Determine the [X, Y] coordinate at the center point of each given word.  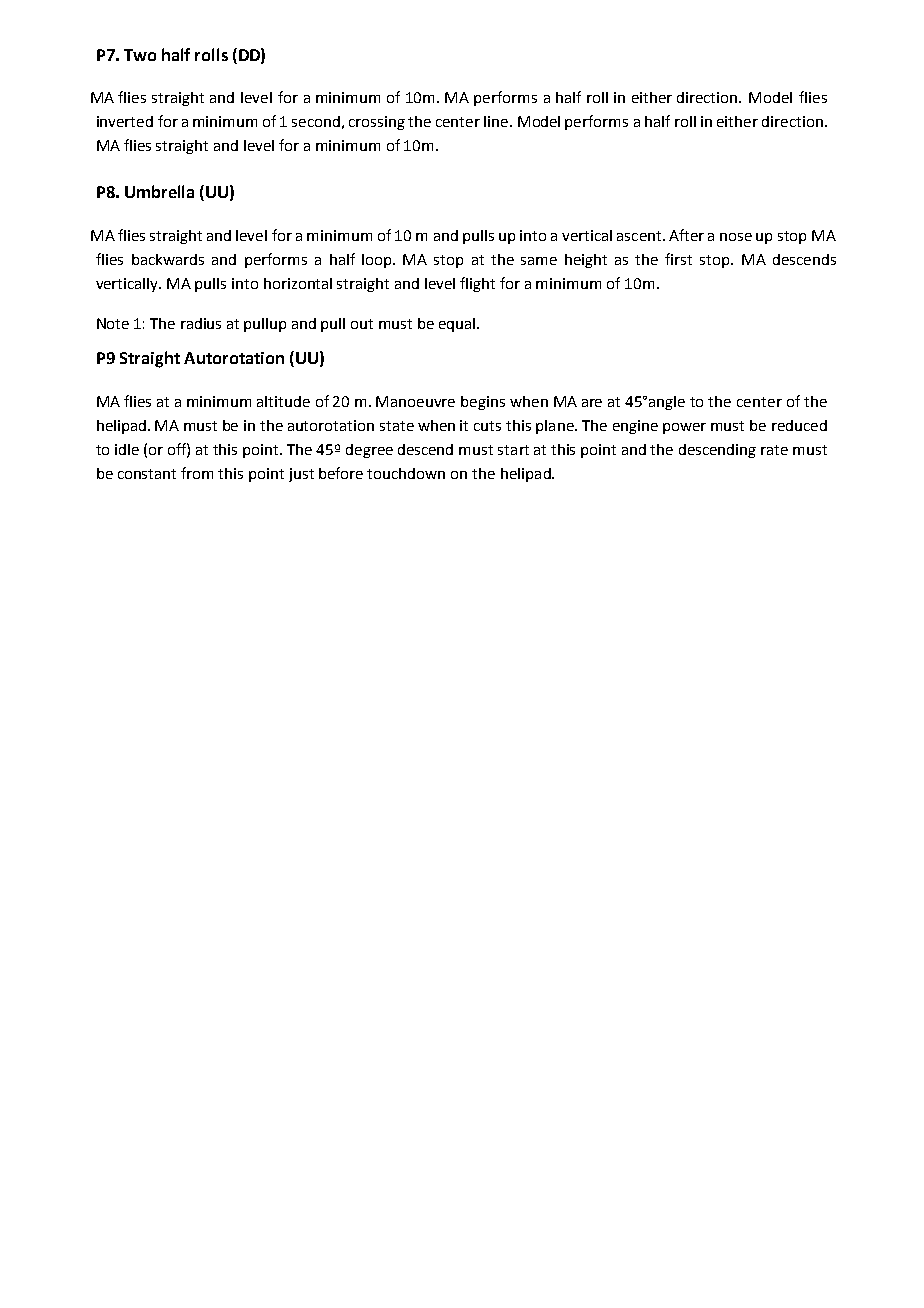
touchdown [406, 473]
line [497, 121]
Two [140, 55]
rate [774, 450]
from [197, 473]
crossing [377, 123]
